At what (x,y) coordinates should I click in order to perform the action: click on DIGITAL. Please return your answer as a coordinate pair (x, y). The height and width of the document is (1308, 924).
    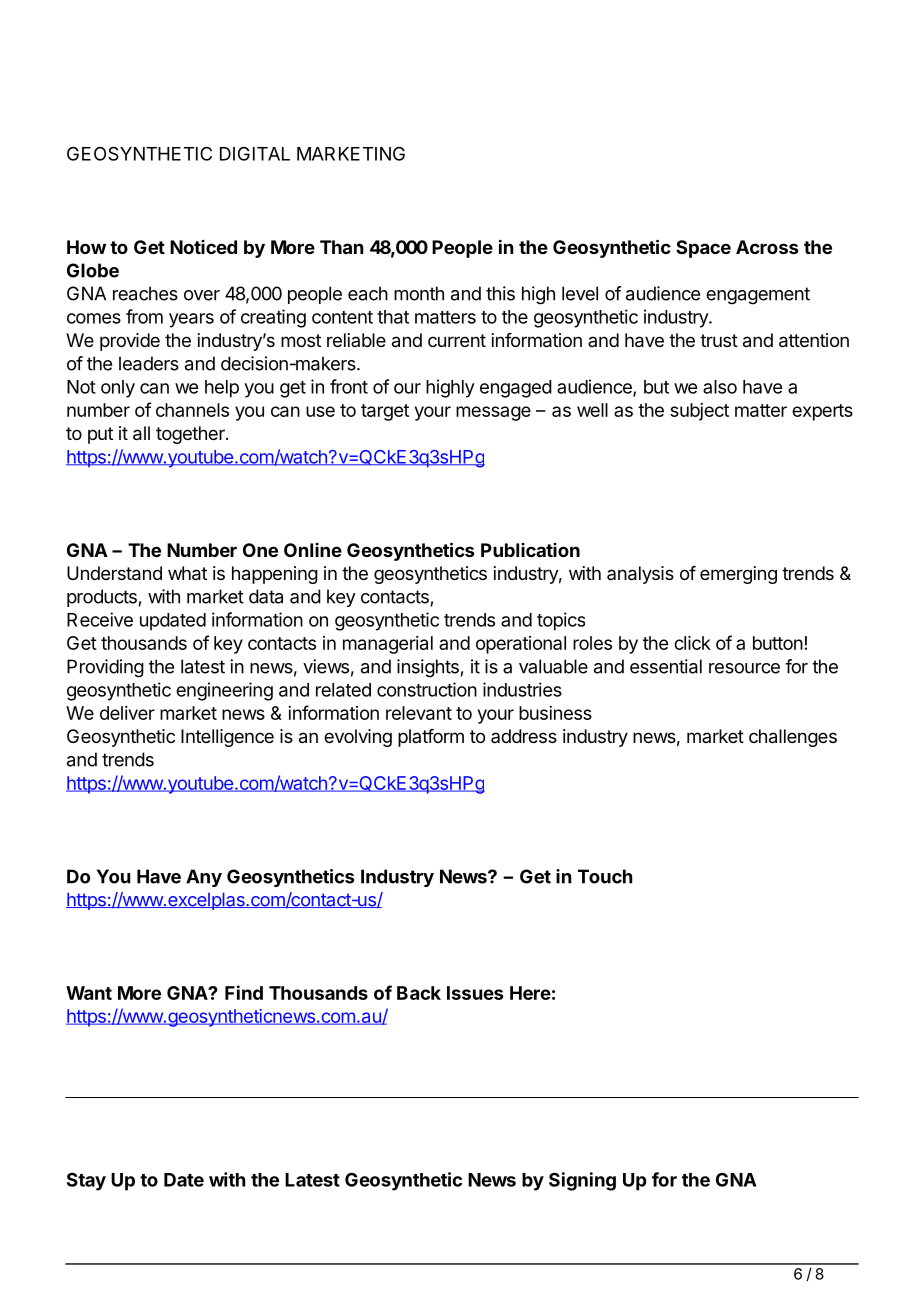
    Looking at the image, I should click on (255, 154).
